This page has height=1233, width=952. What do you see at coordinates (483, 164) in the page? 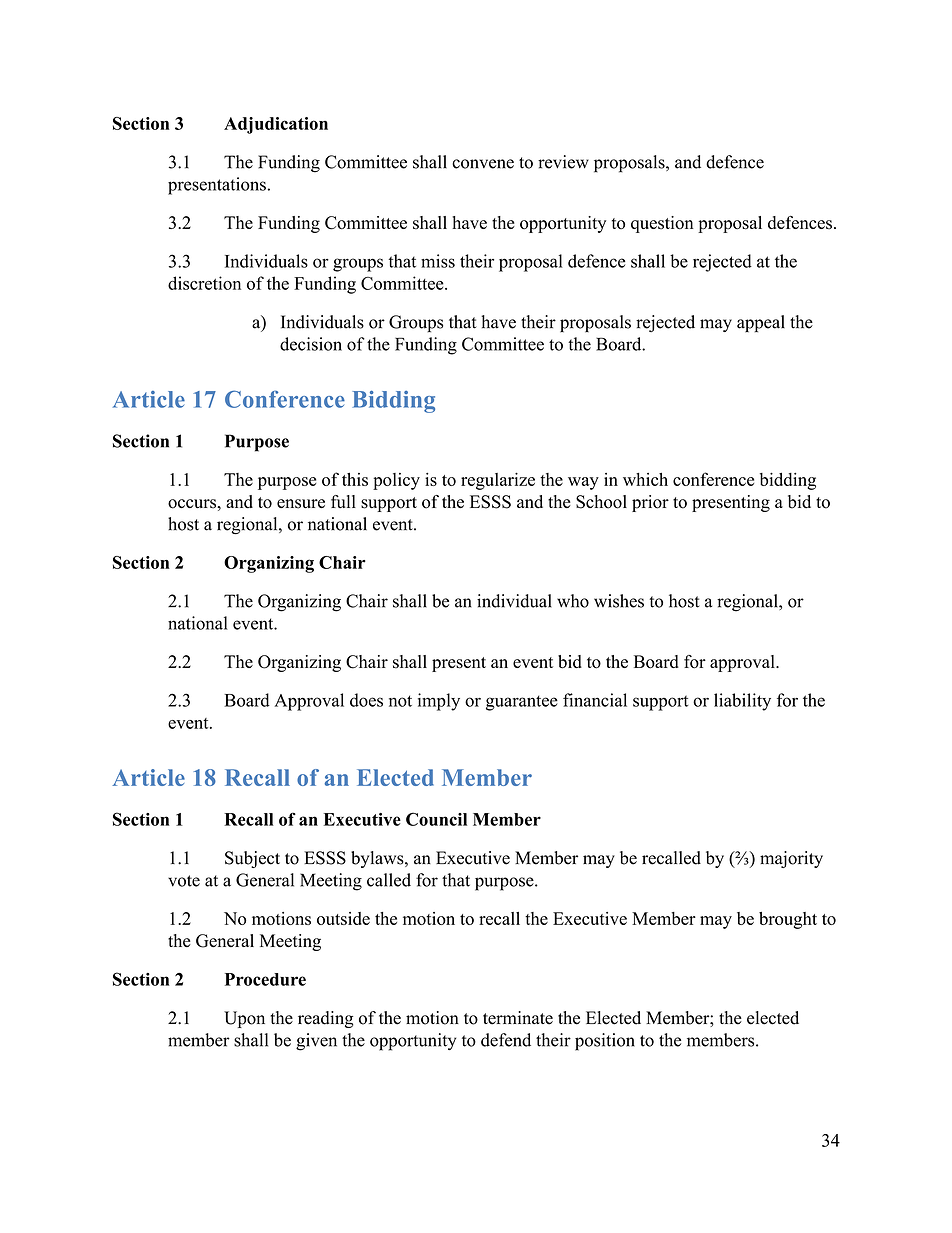
I see `convene` at bounding box center [483, 164].
